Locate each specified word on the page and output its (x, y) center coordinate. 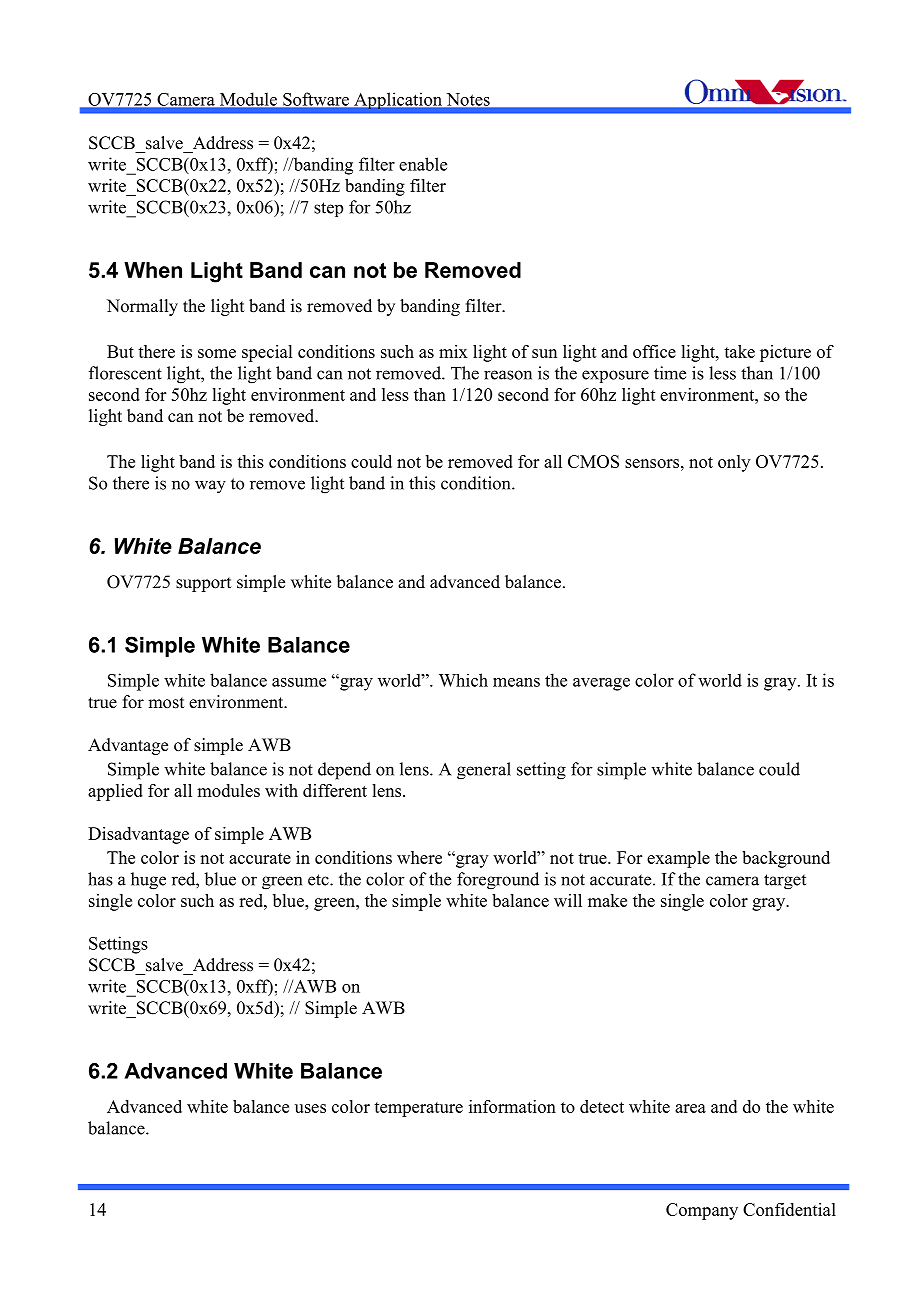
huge (148, 881)
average (601, 684)
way (210, 487)
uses (310, 1108)
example (678, 859)
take (739, 351)
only (734, 463)
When (153, 270)
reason (508, 375)
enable (423, 164)
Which (463, 680)
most (166, 703)
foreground (498, 881)
